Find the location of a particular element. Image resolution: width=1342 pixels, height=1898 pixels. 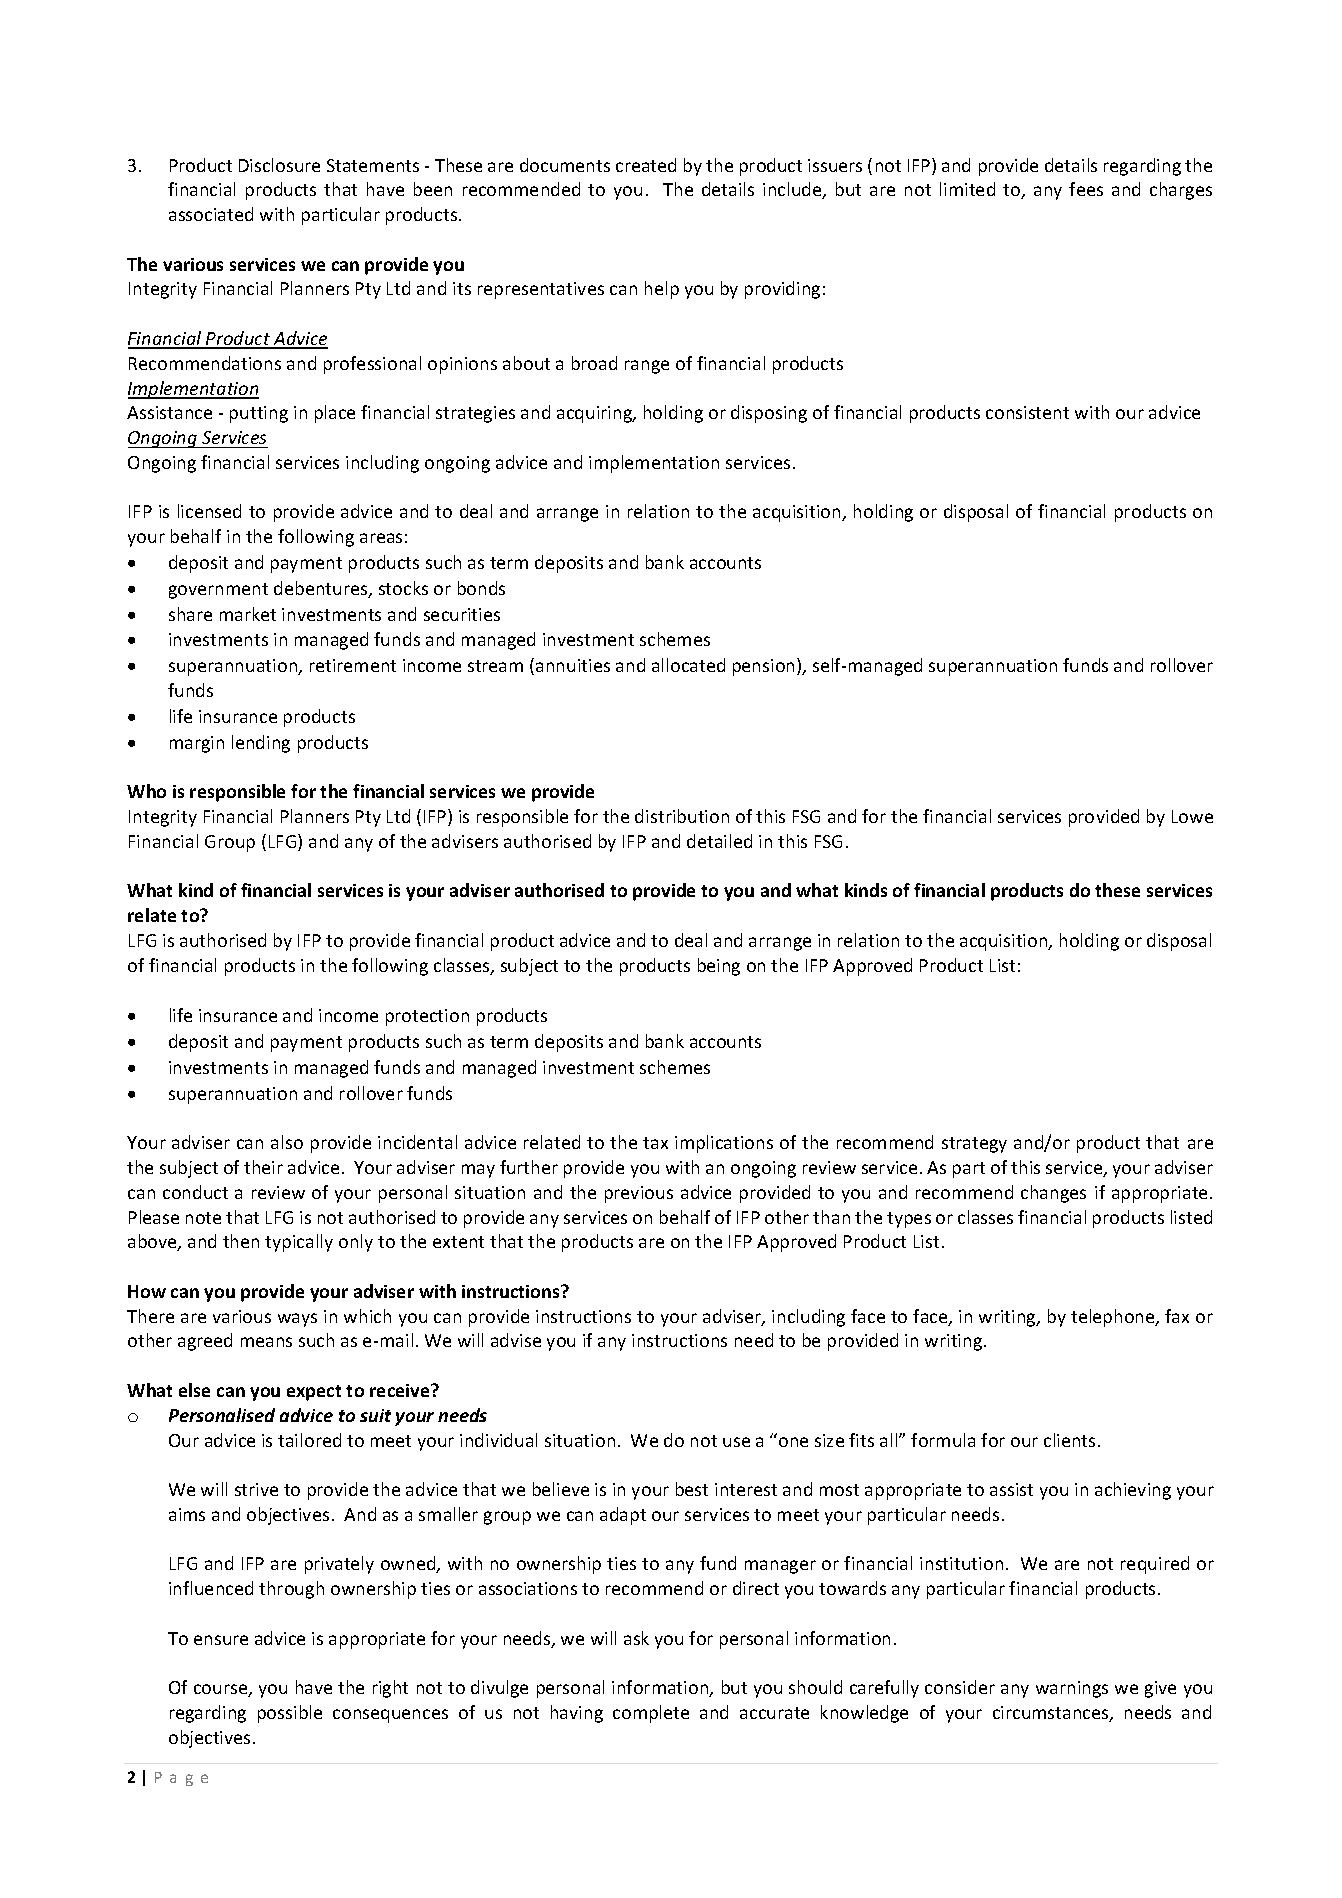

created is located at coordinates (646, 165).
